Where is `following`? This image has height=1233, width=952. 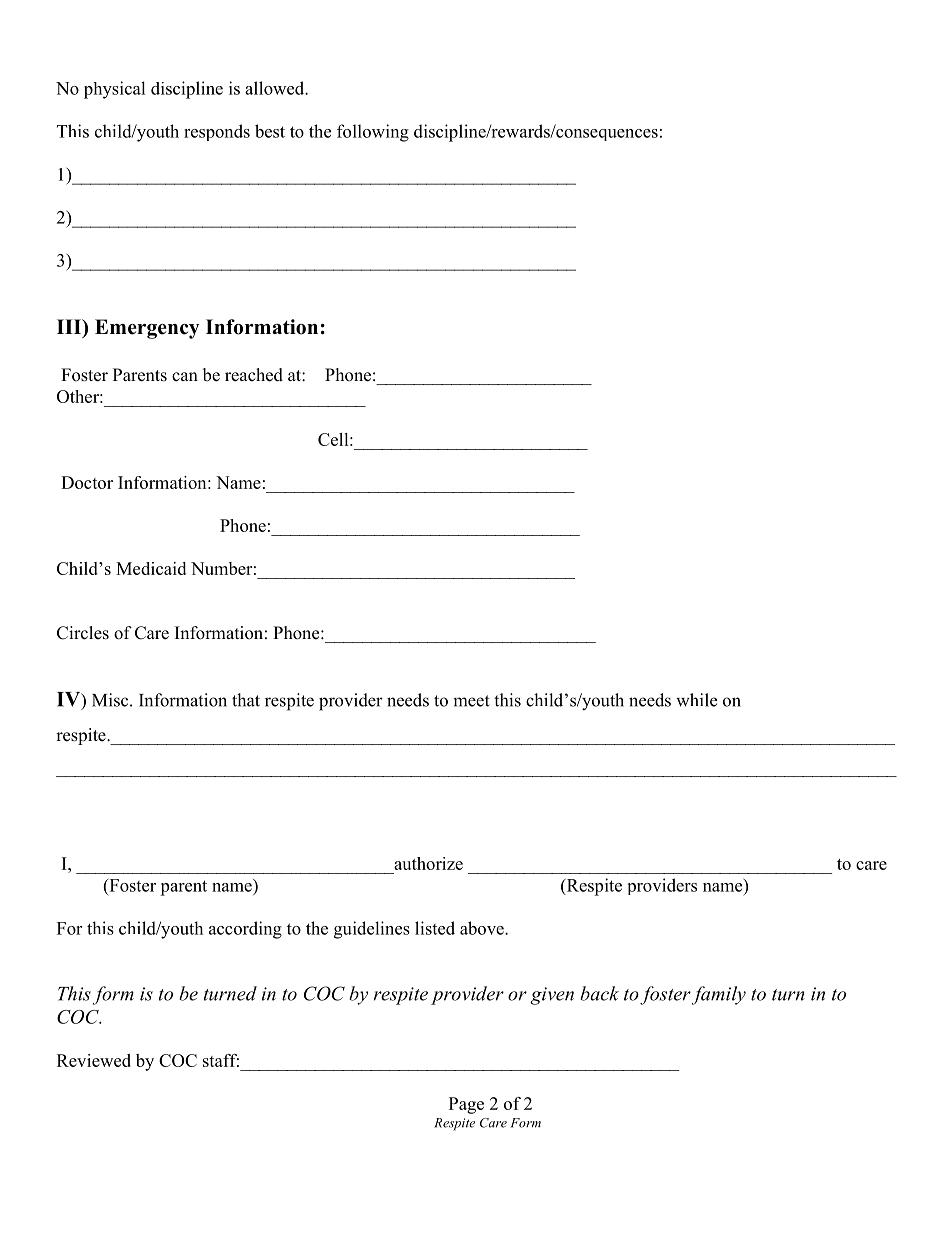
following is located at coordinates (373, 133).
